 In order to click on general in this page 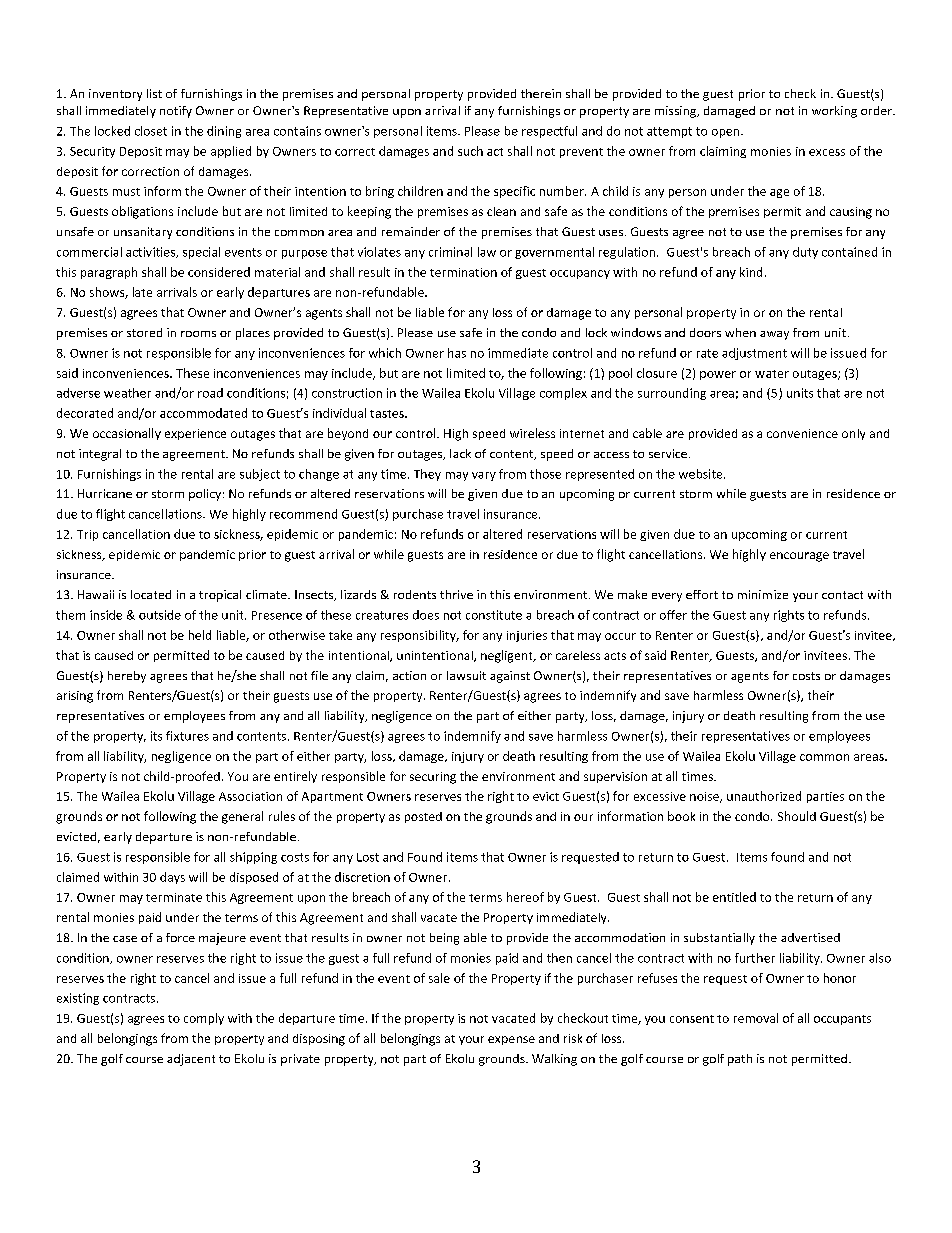, I will do `click(242, 817)`.
